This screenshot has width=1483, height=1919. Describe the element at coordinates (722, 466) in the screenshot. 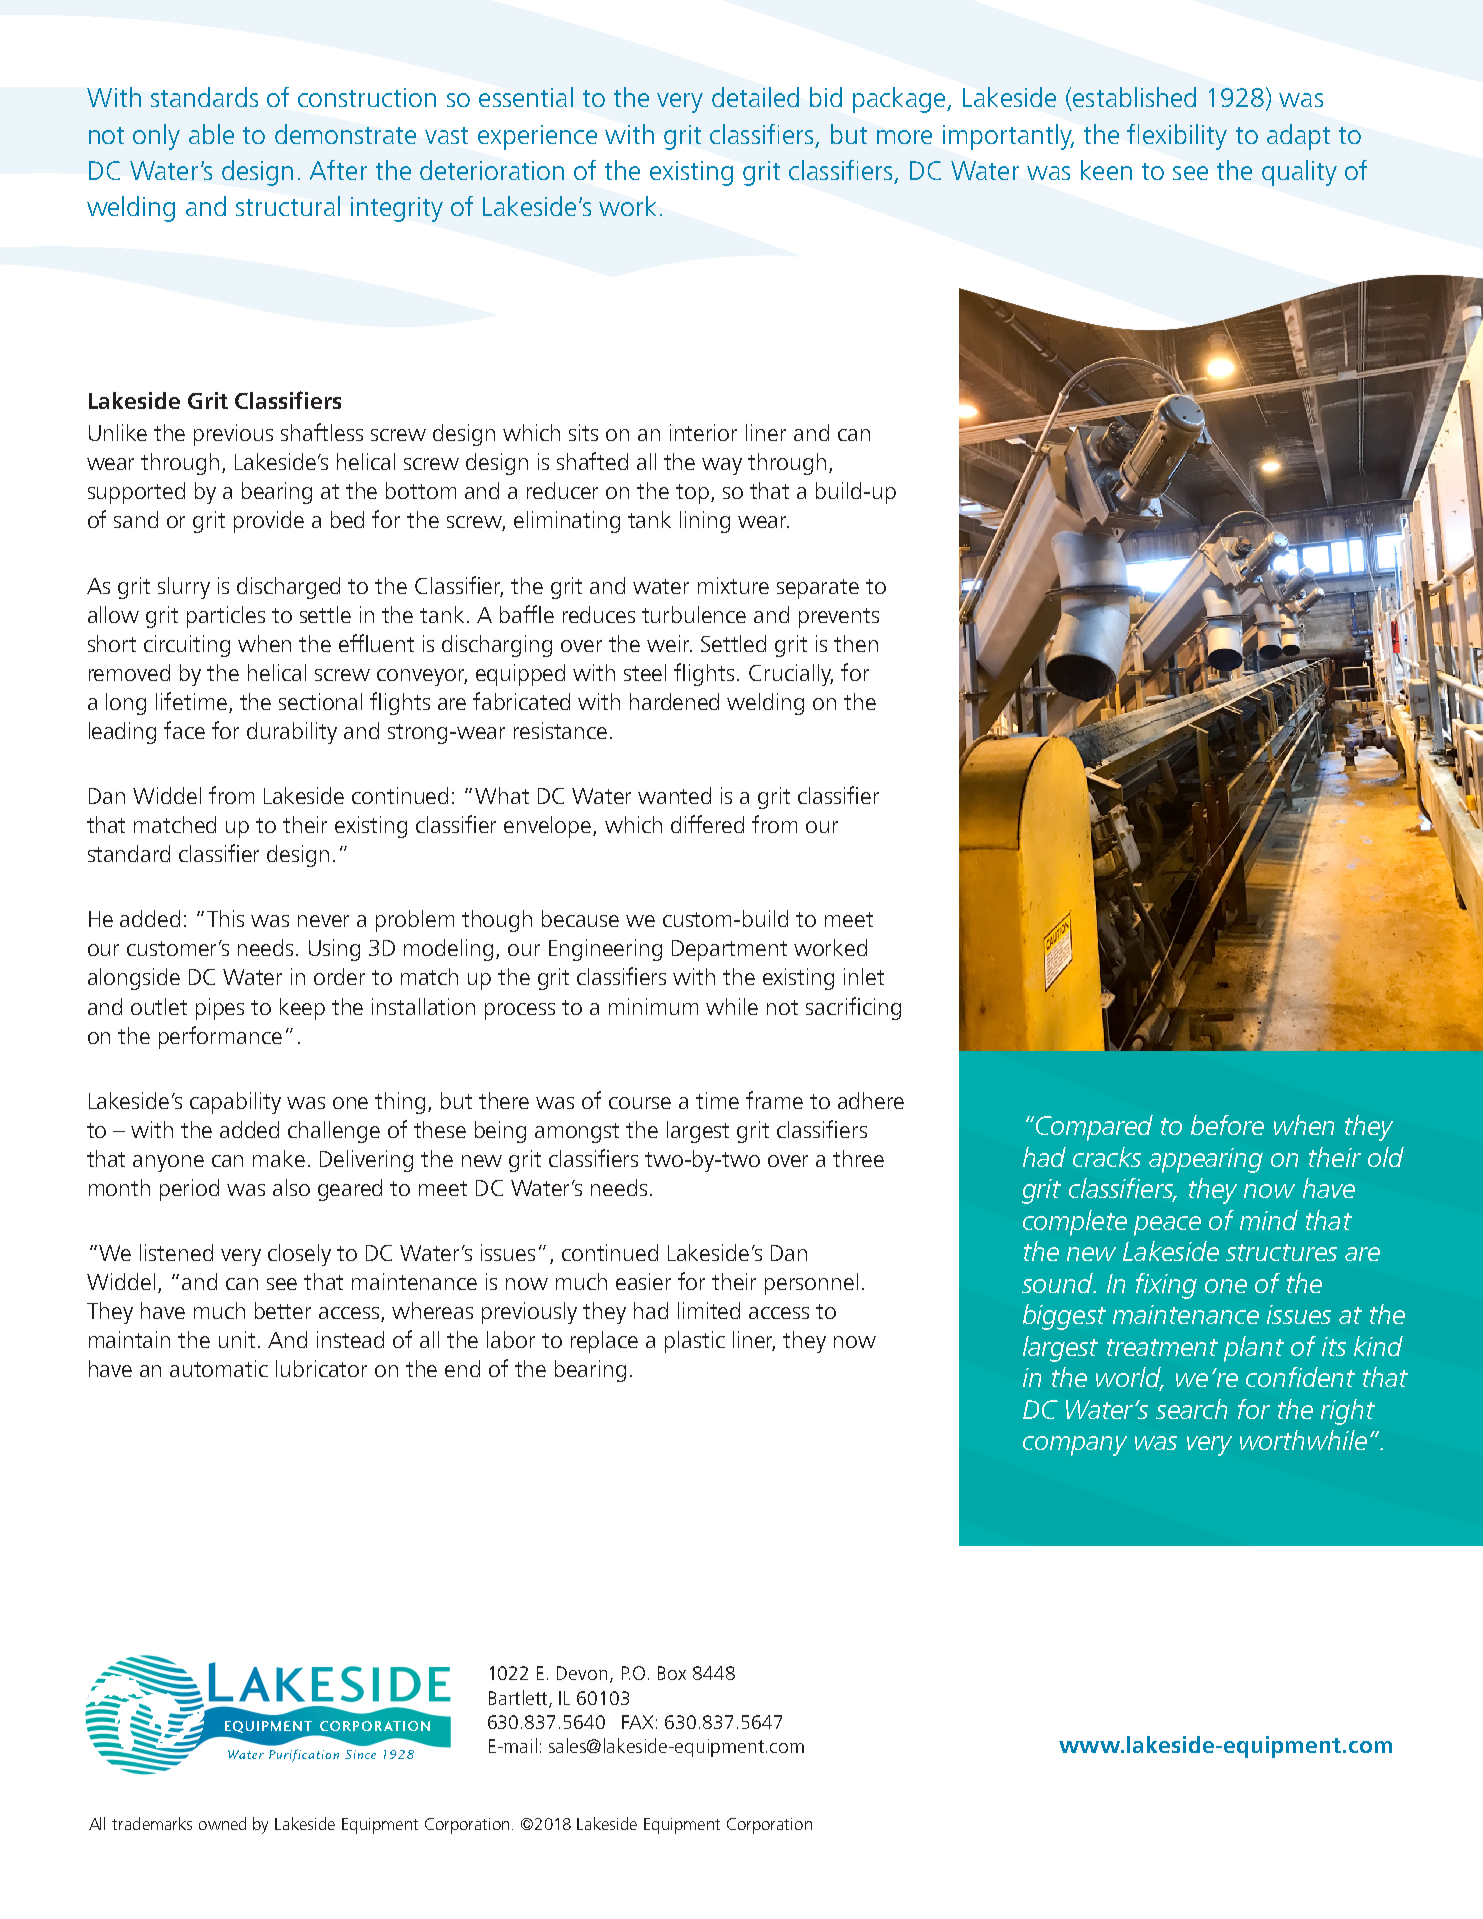

I see `way` at that location.
